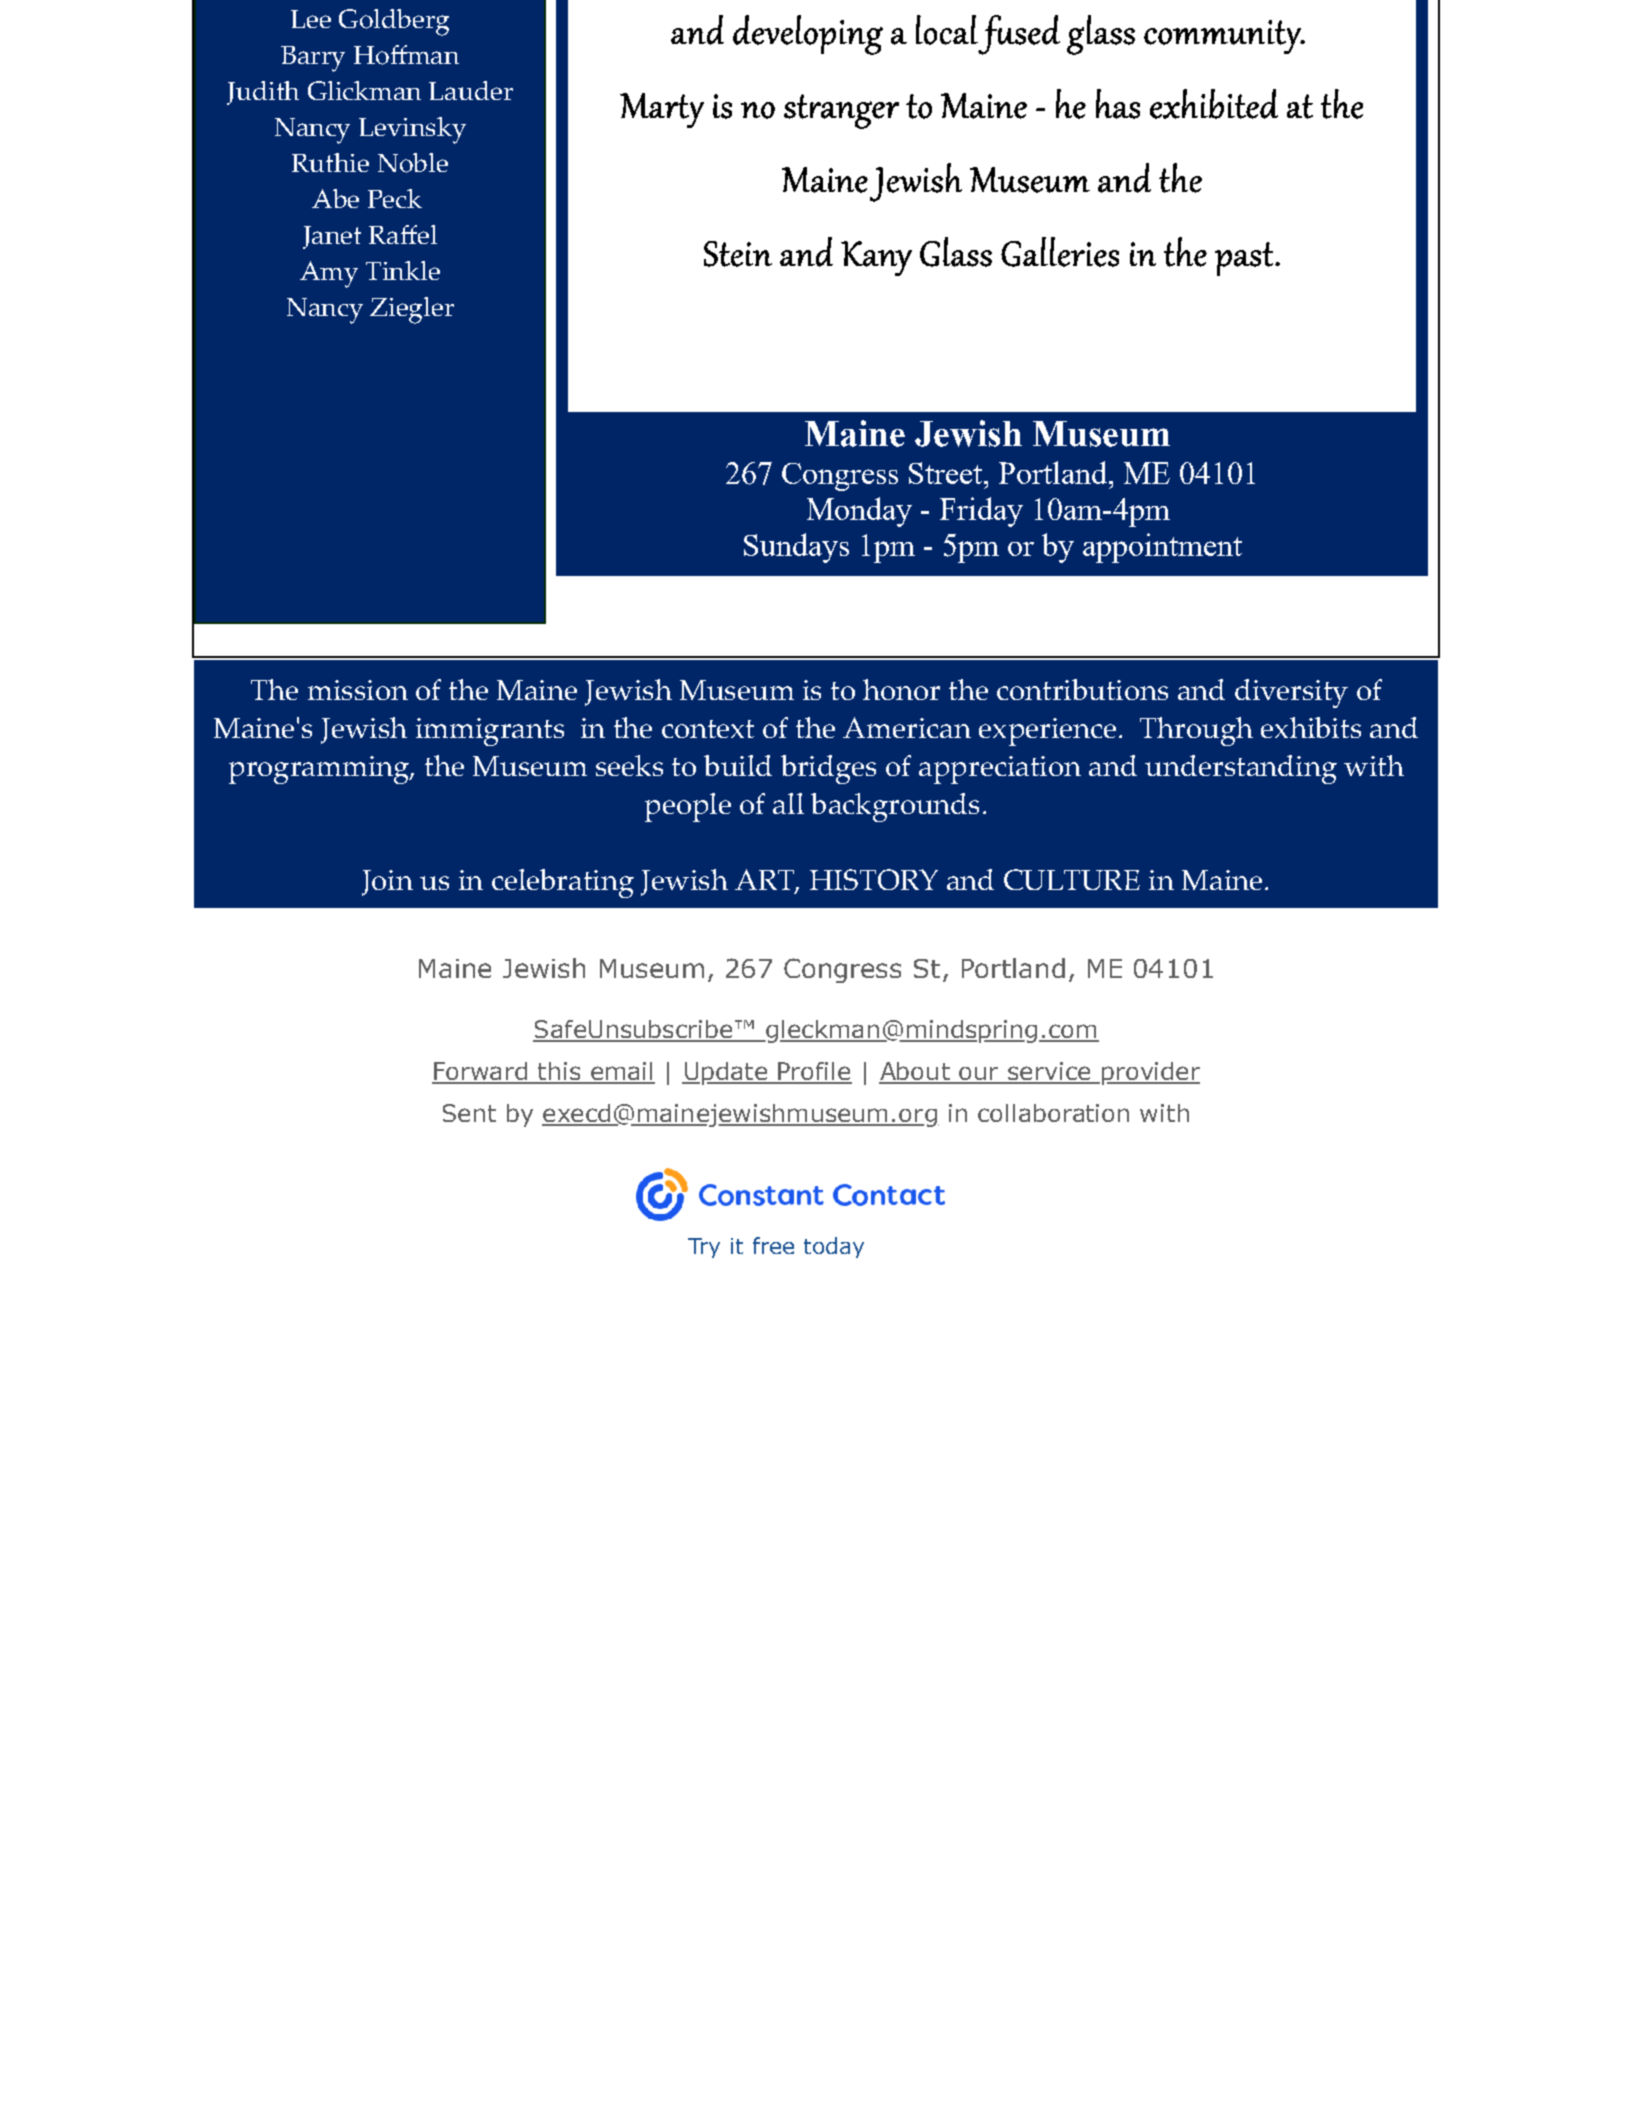  I want to click on developing, so click(808, 35).
